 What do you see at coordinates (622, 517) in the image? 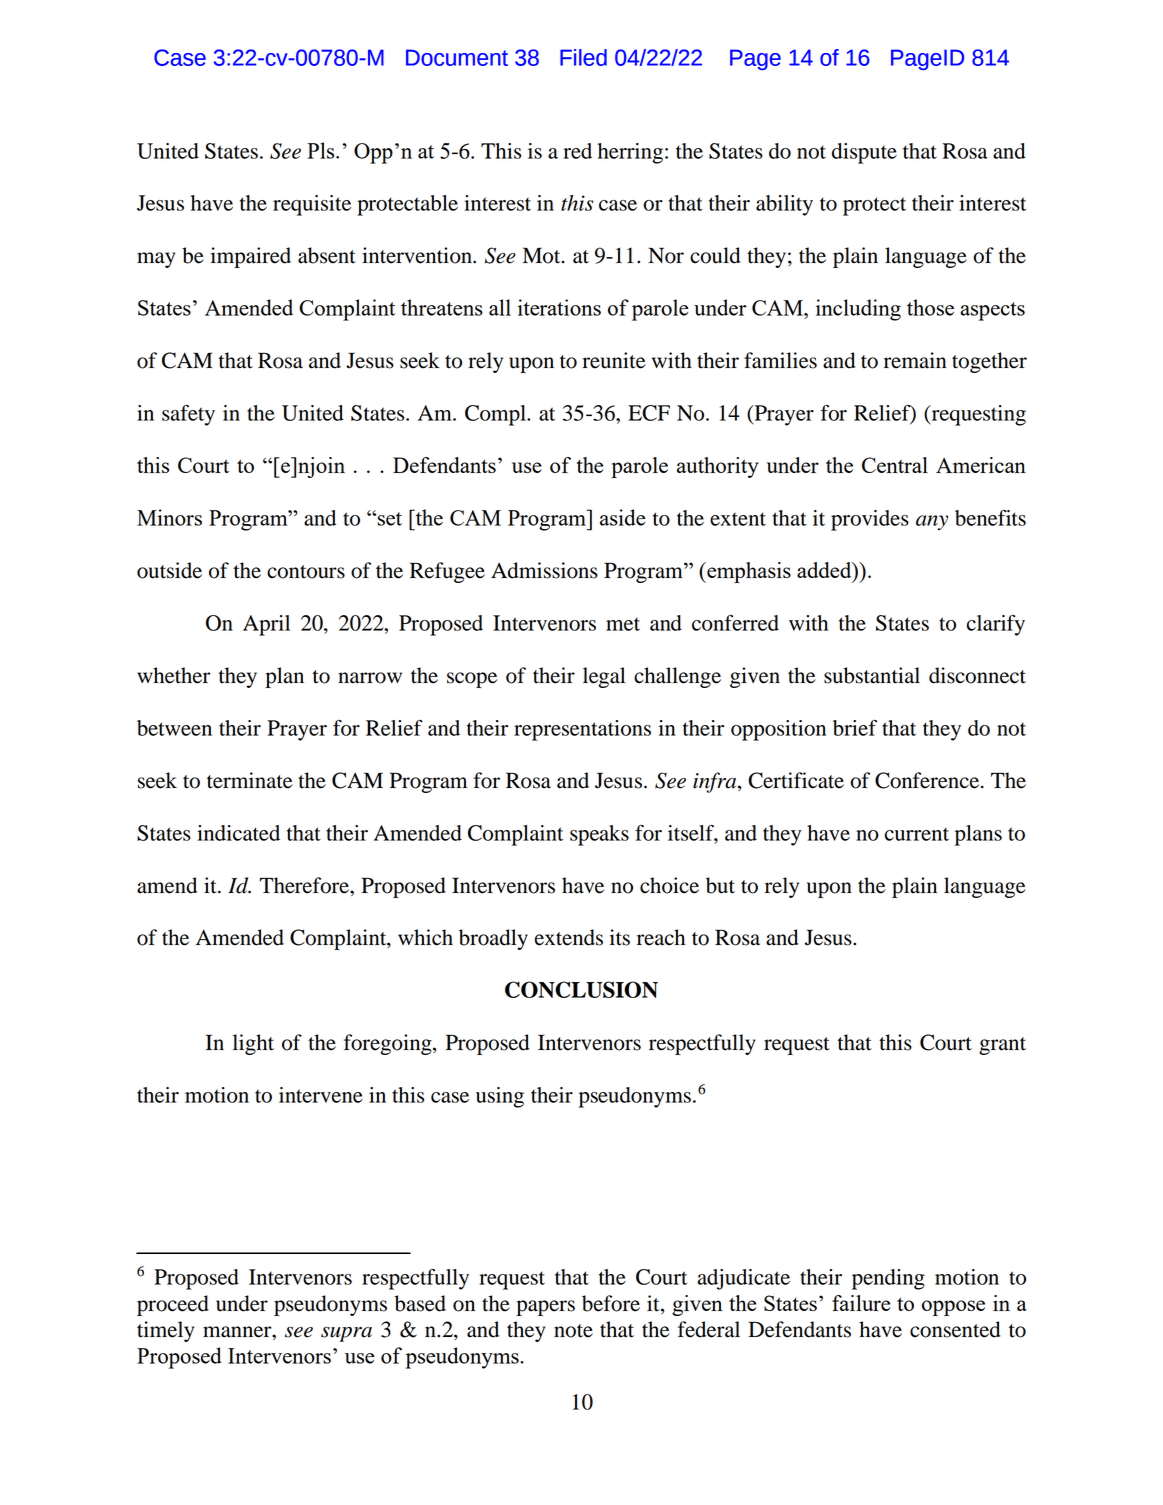
I see `aside` at bounding box center [622, 517].
